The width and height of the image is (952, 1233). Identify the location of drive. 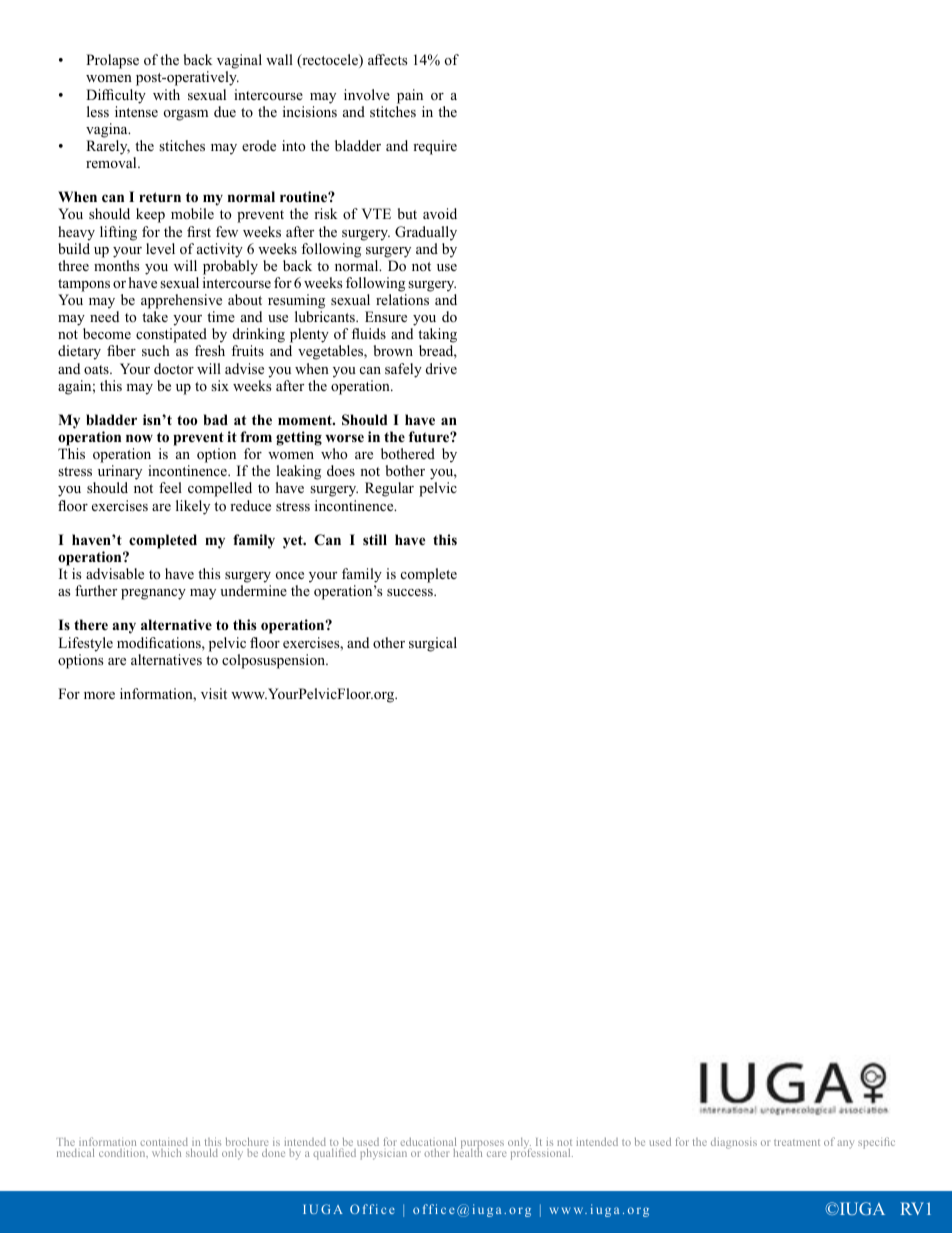
(441, 368).
